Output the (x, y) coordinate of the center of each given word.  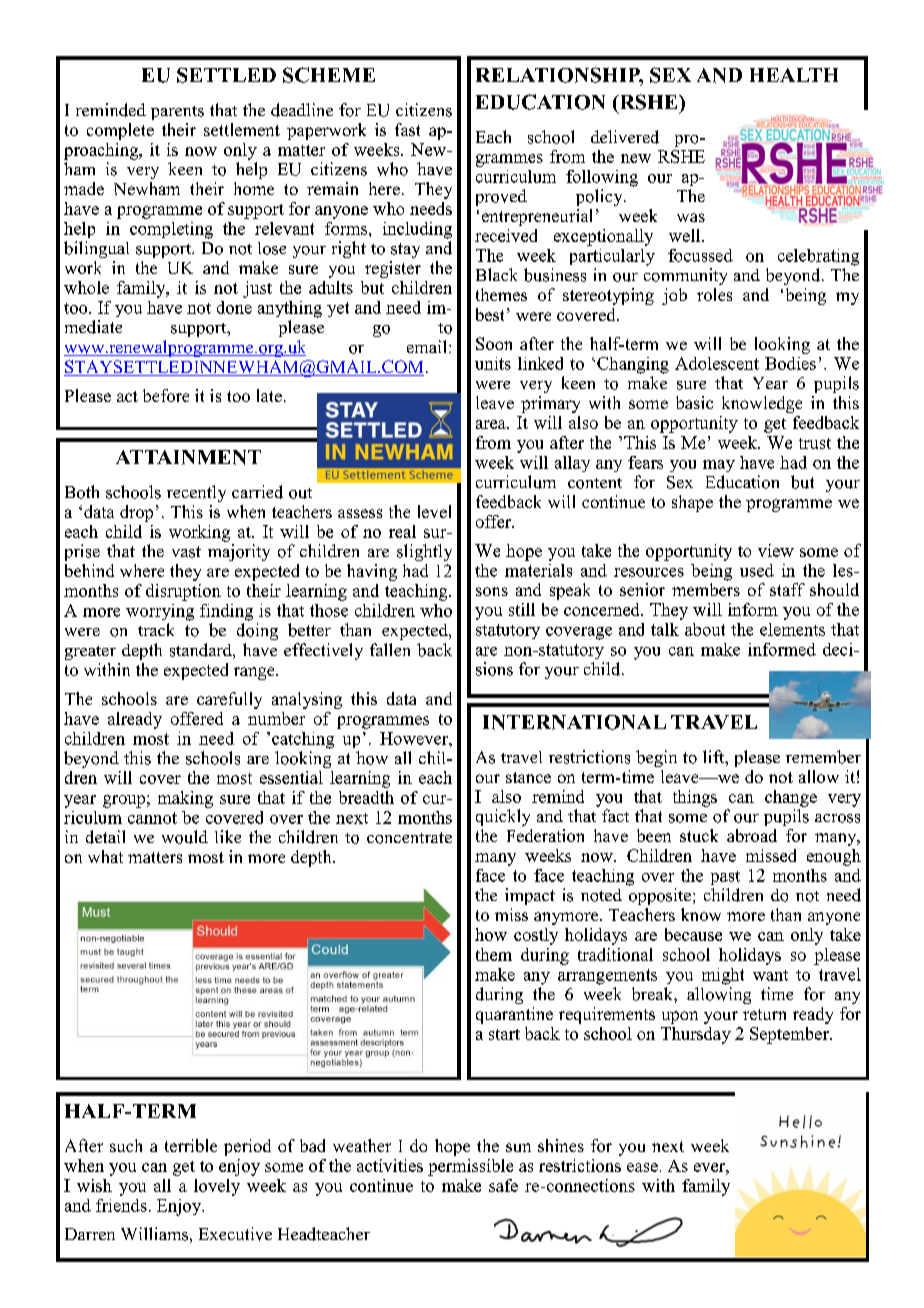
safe (503, 1185)
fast (407, 129)
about (705, 629)
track (156, 629)
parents (177, 113)
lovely (217, 1187)
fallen (390, 649)
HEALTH (794, 75)
